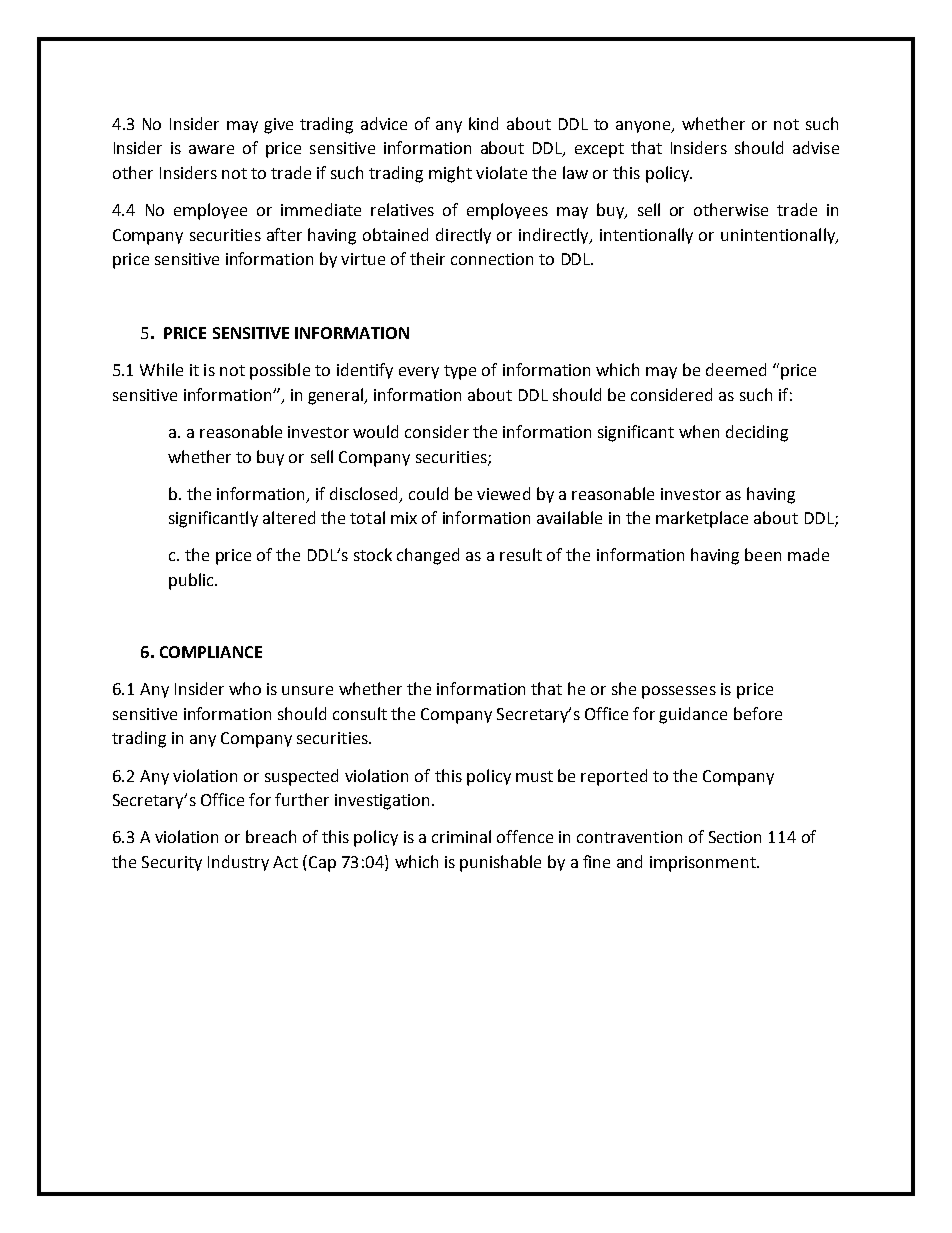 The height and width of the screenshot is (1233, 952). Describe the element at coordinates (280, 371) in the screenshot. I see `possible` at that location.
